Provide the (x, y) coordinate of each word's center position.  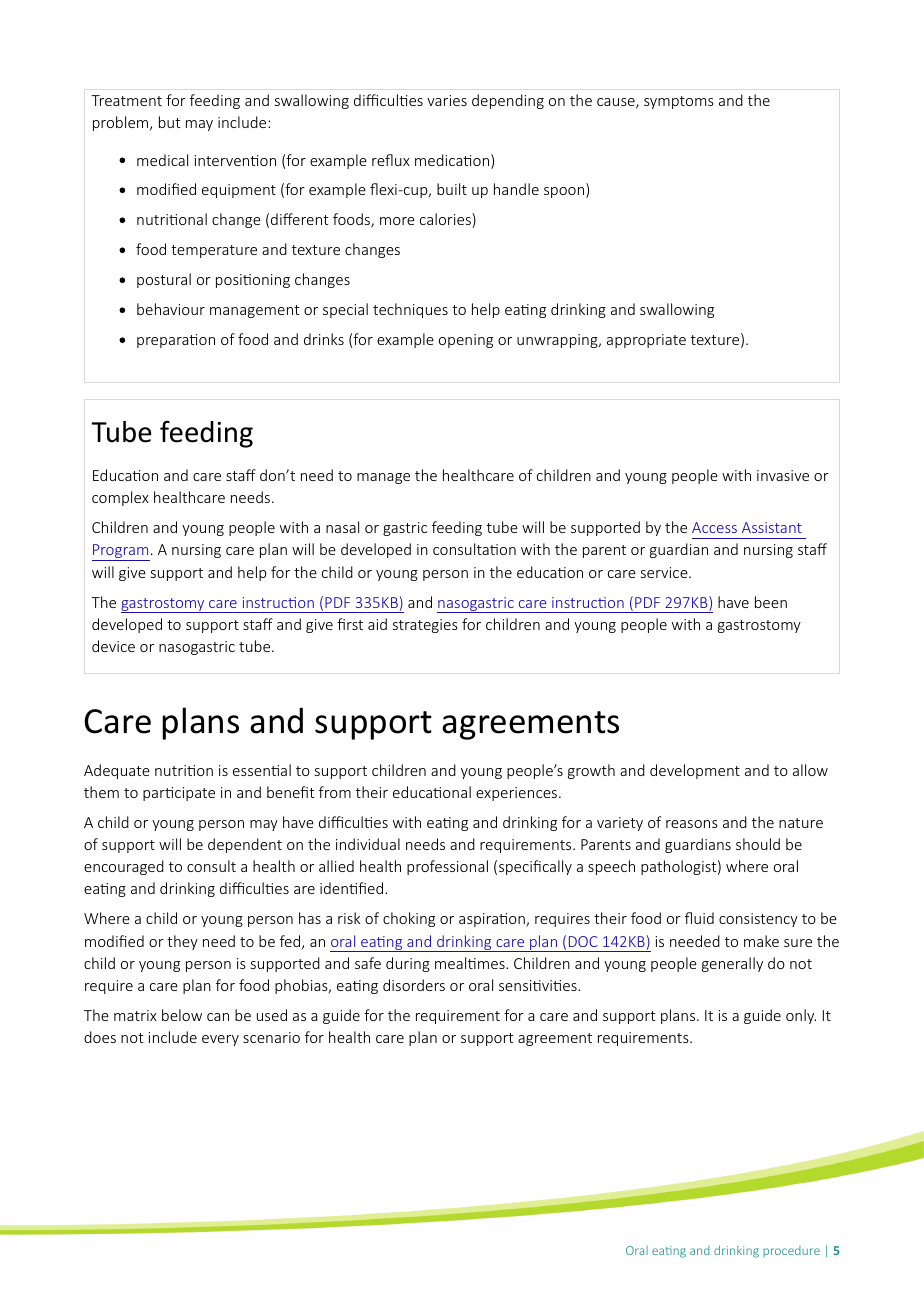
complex (120, 498)
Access (714, 527)
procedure (791, 1251)
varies (447, 100)
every (220, 1040)
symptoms (679, 102)
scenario (271, 1037)
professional (447, 867)
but (170, 122)
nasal (342, 527)
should (758, 844)
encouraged (124, 867)
